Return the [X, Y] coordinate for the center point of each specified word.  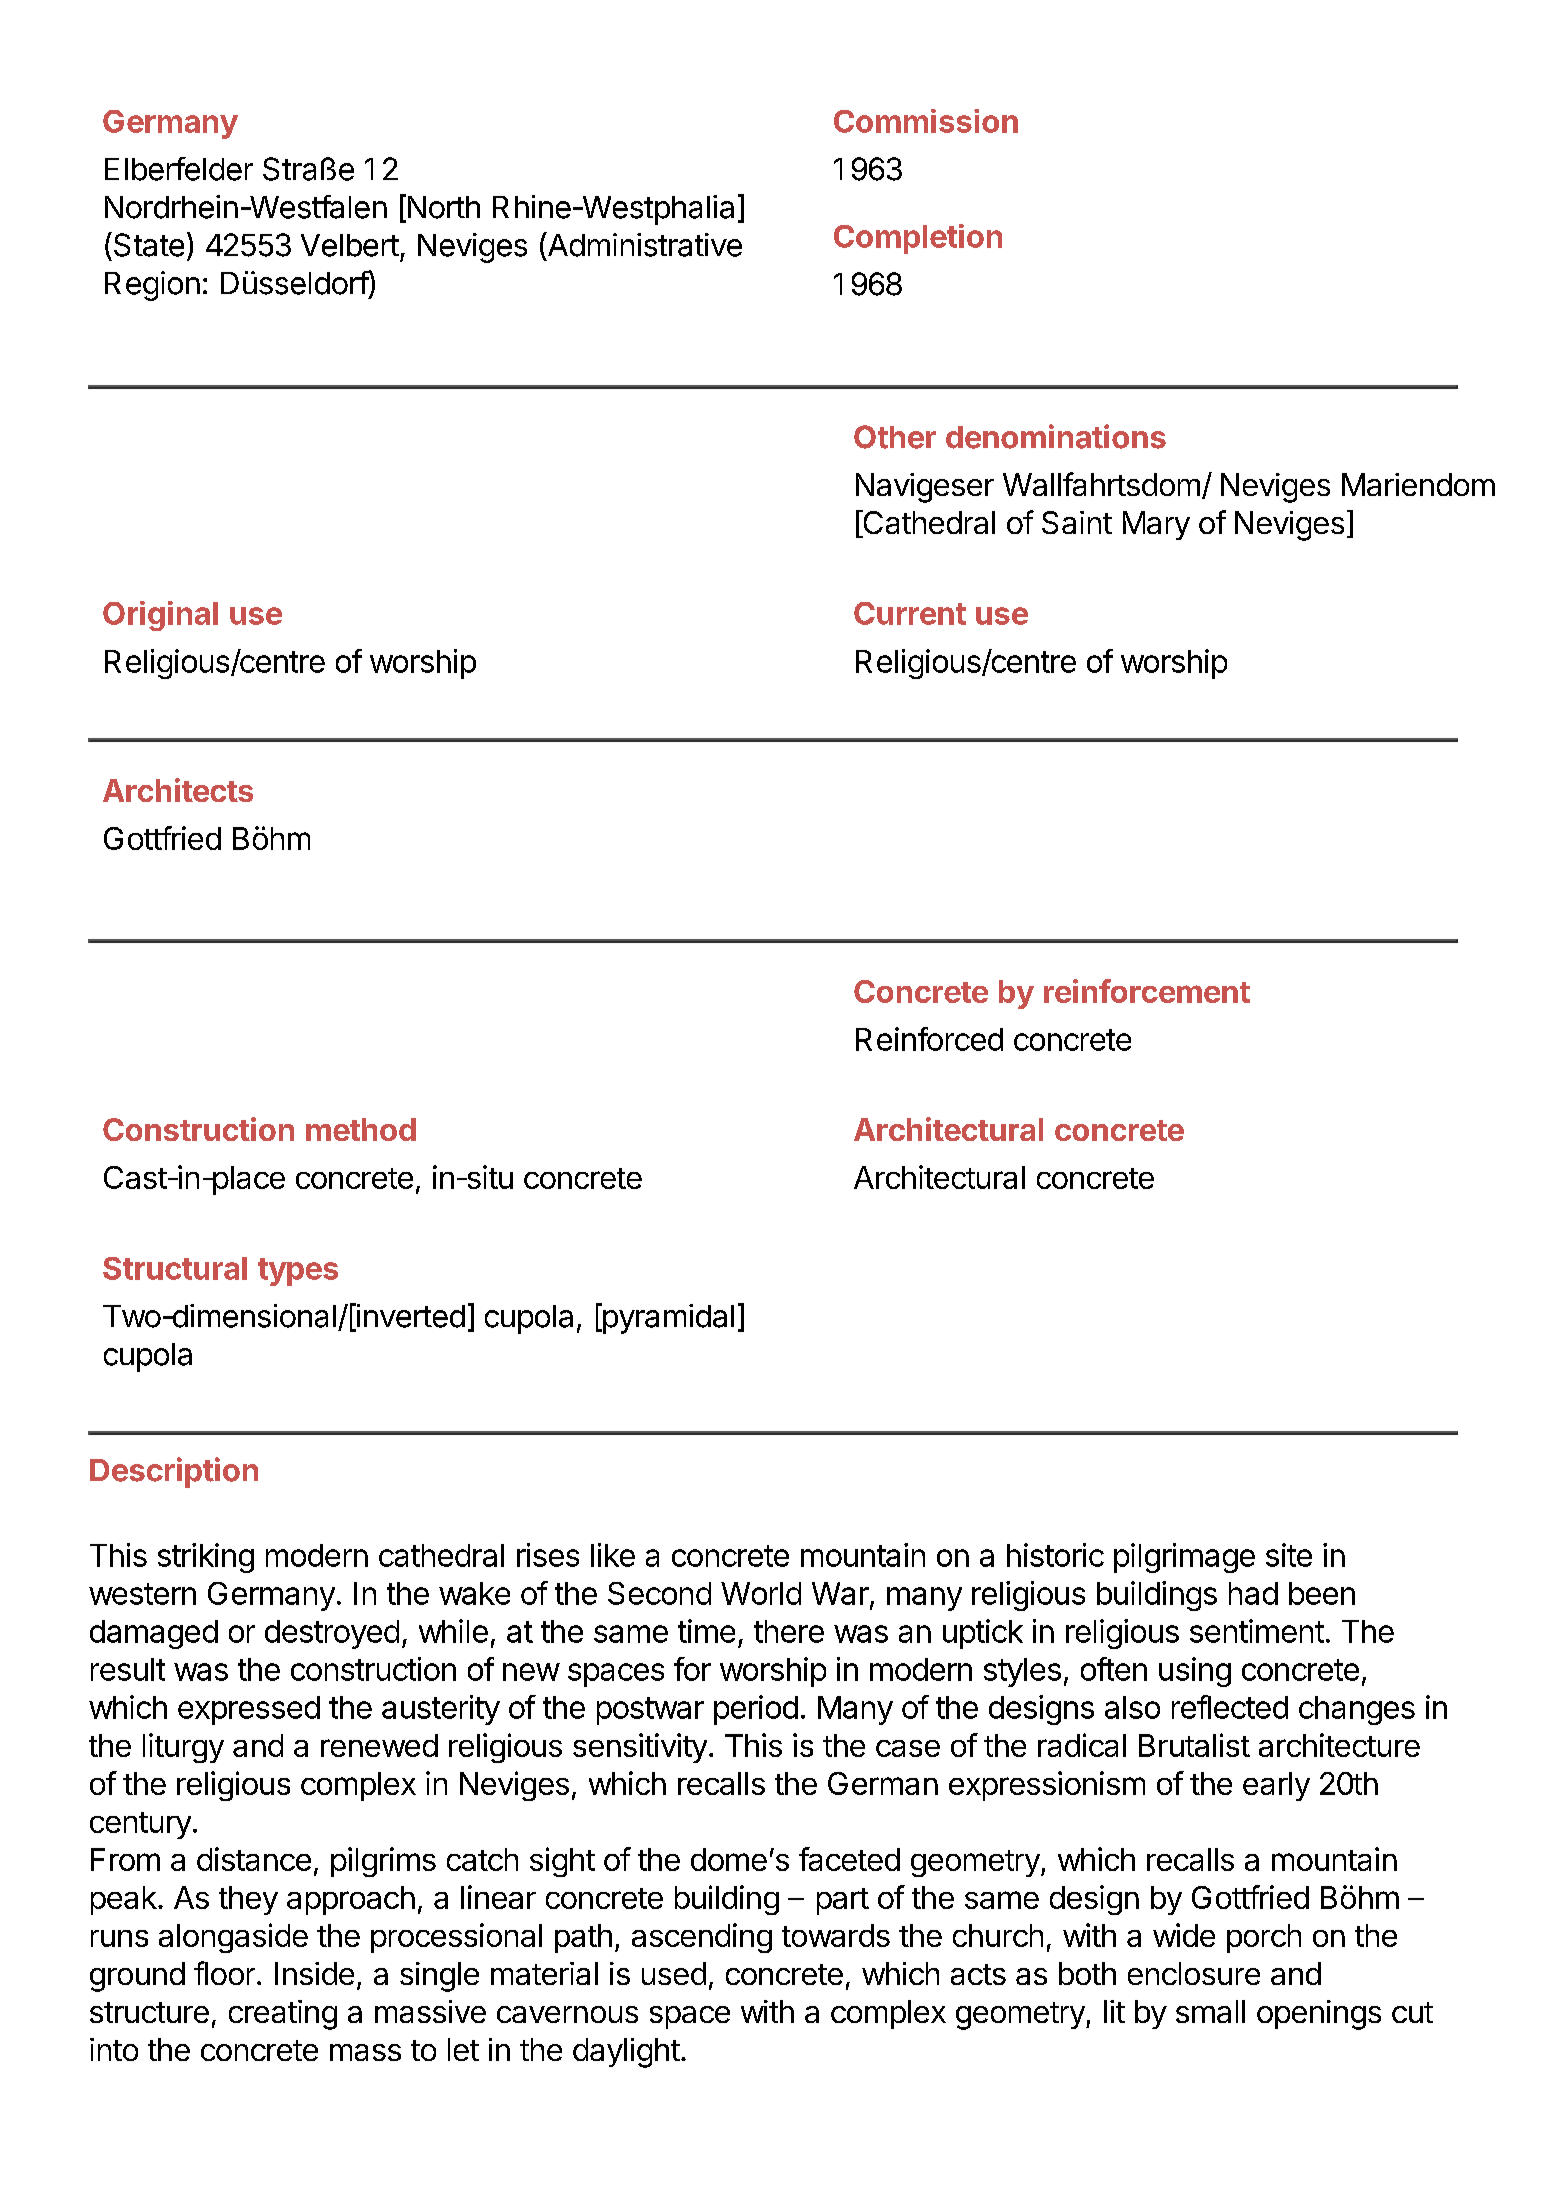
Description [174, 1472]
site [1289, 1555]
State [147, 244]
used [674, 1973]
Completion [918, 239]
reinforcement [1147, 991]
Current [910, 613]
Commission [926, 121]
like [613, 1555]
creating [283, 2015]
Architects [178, 790]
